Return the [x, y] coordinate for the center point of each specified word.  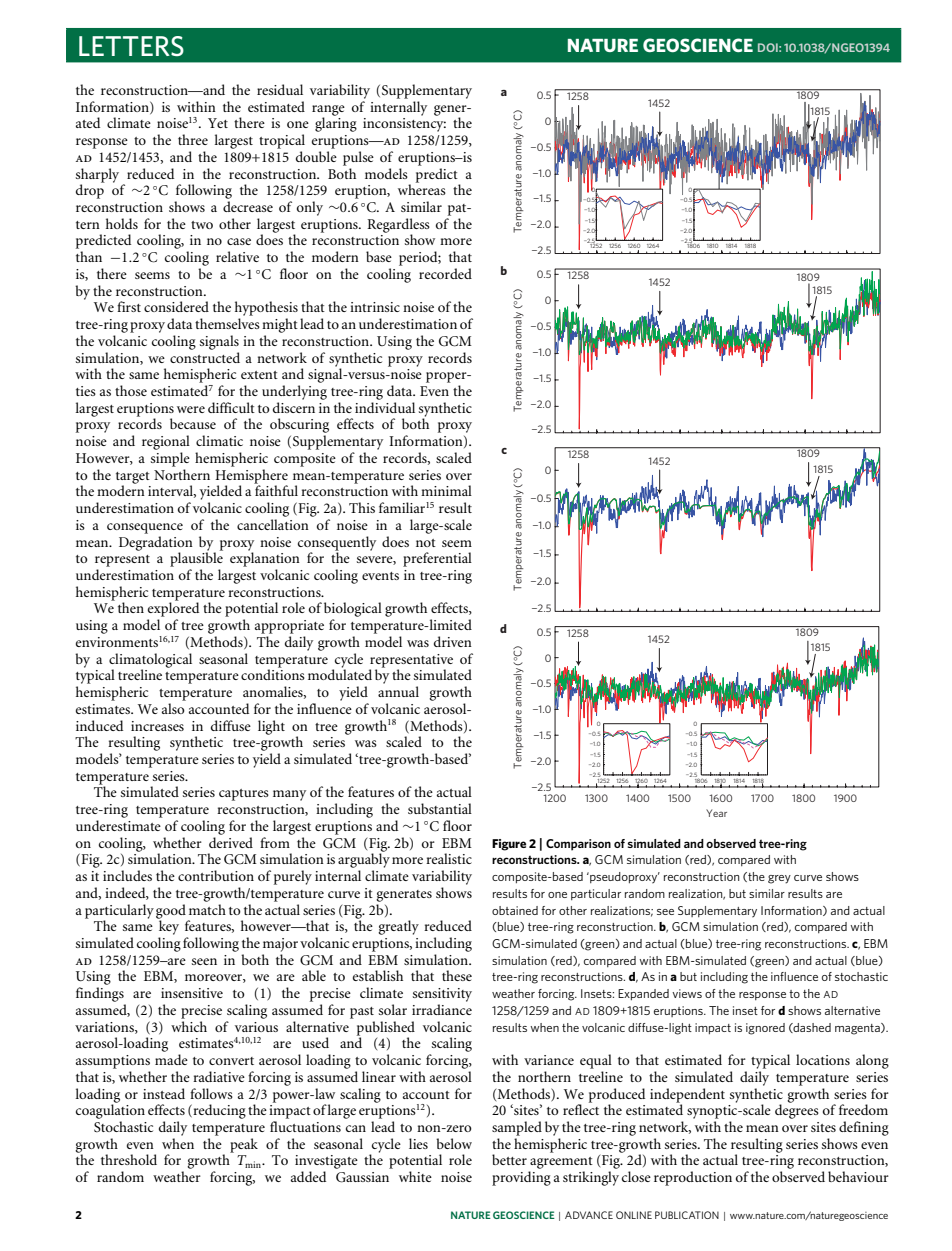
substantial [440, 808]
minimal [446, 490]
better [509, 1159]
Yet [218, 123]
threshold [129, 1159]
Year [716, 813]
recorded [445, 273]
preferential [437, 559]
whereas [422, 188]
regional [166, 442]
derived [231, 842]
